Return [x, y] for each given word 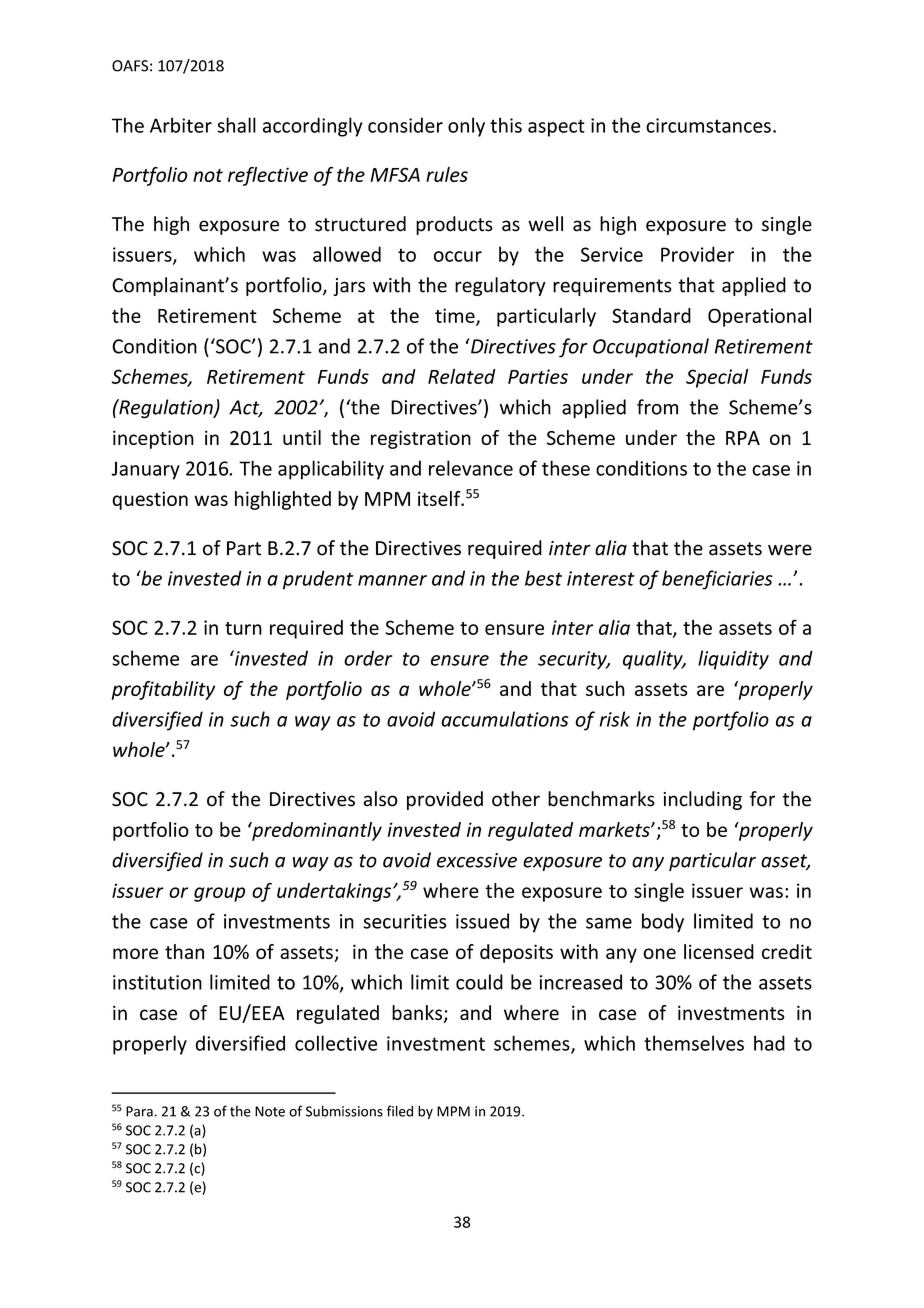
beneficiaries [717, 580]
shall [236, 125]
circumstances [708, 125]
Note [270, 1111]
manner [392, 580]
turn [243, 628]
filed [400, 1111]
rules [447, 174]
